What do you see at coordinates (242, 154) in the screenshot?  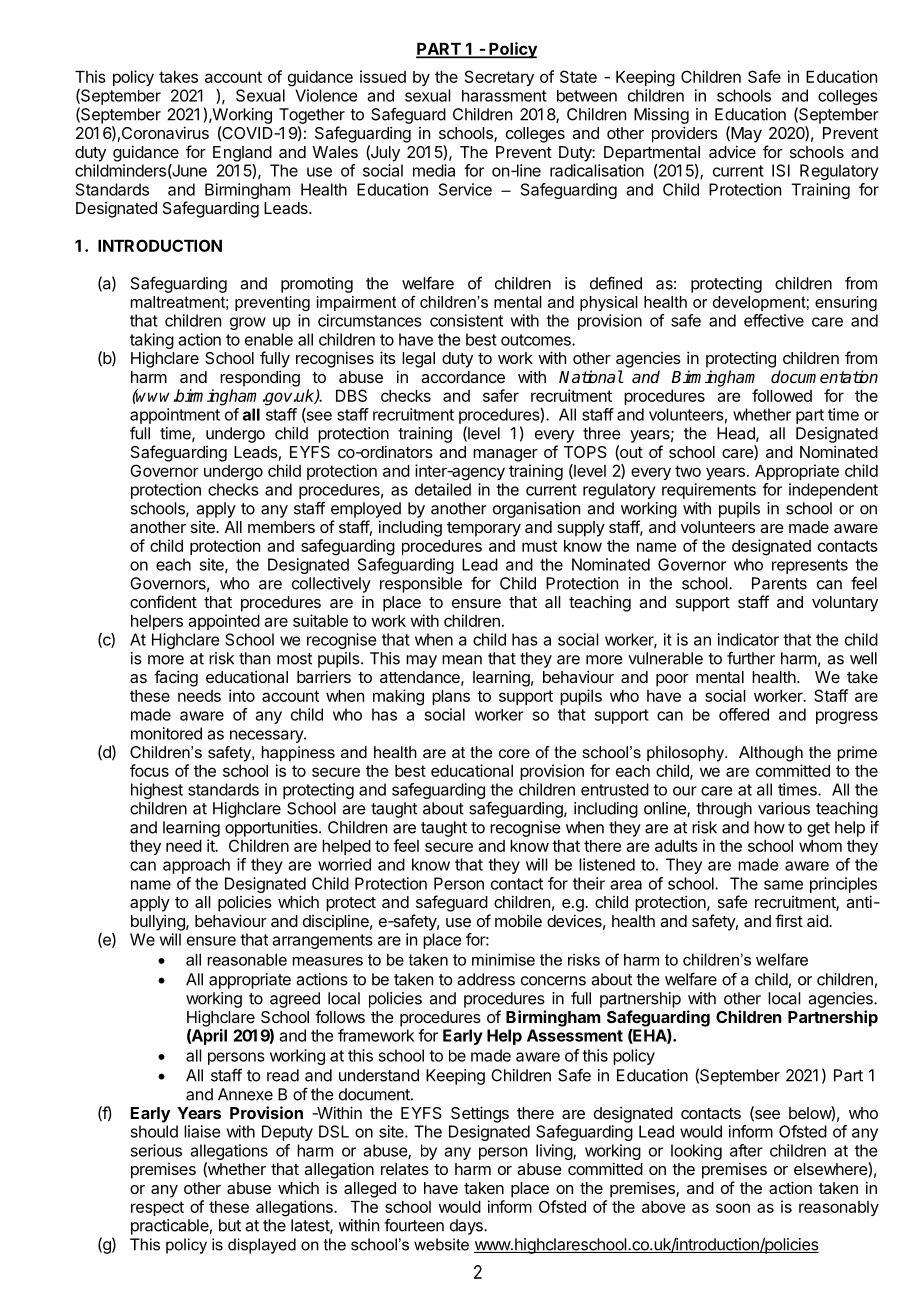 I see `England` at bounding box center [242, 154].
